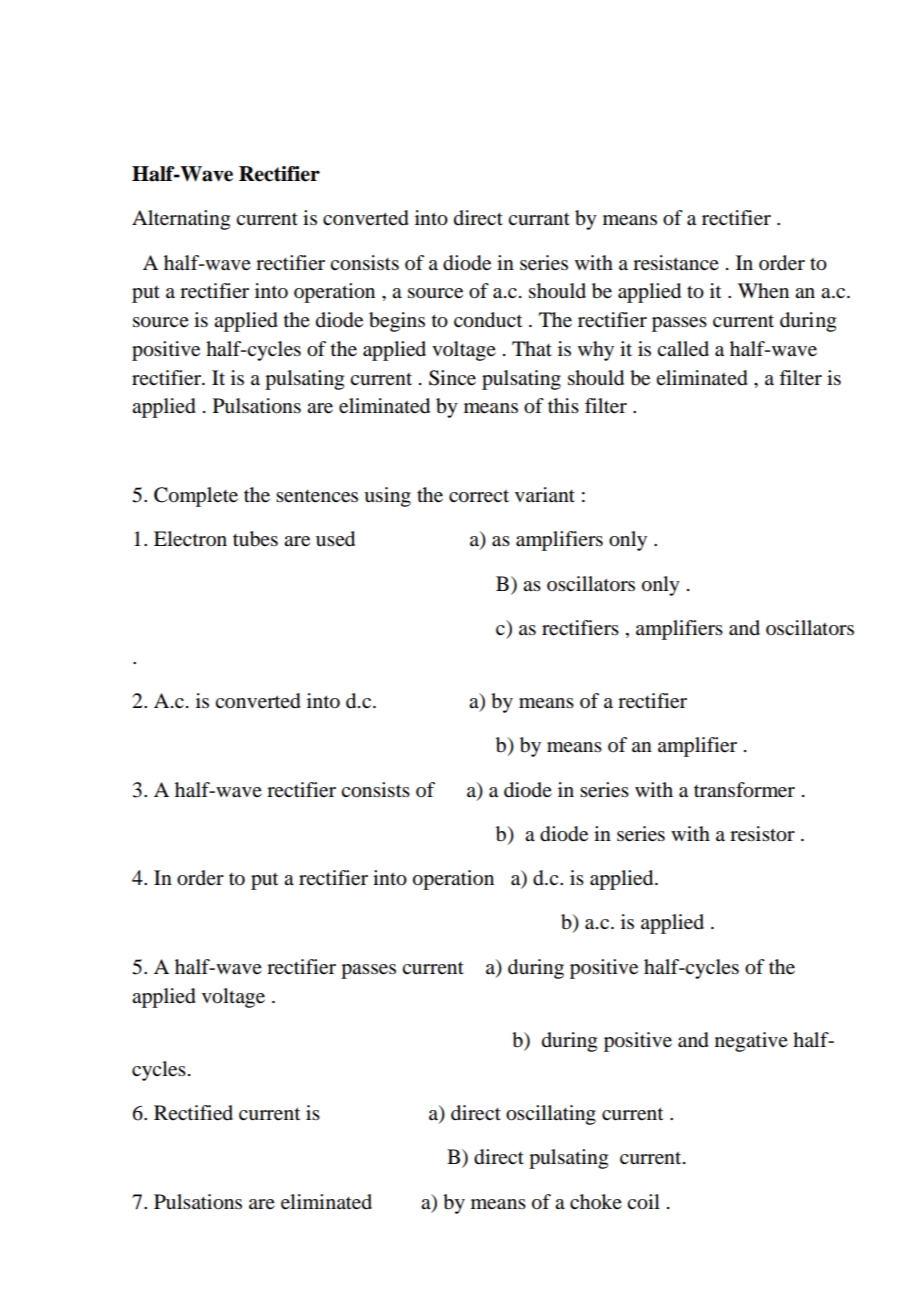  Describe the element at coordinates (762, 834) in the image. I see `resistor` at that location.
